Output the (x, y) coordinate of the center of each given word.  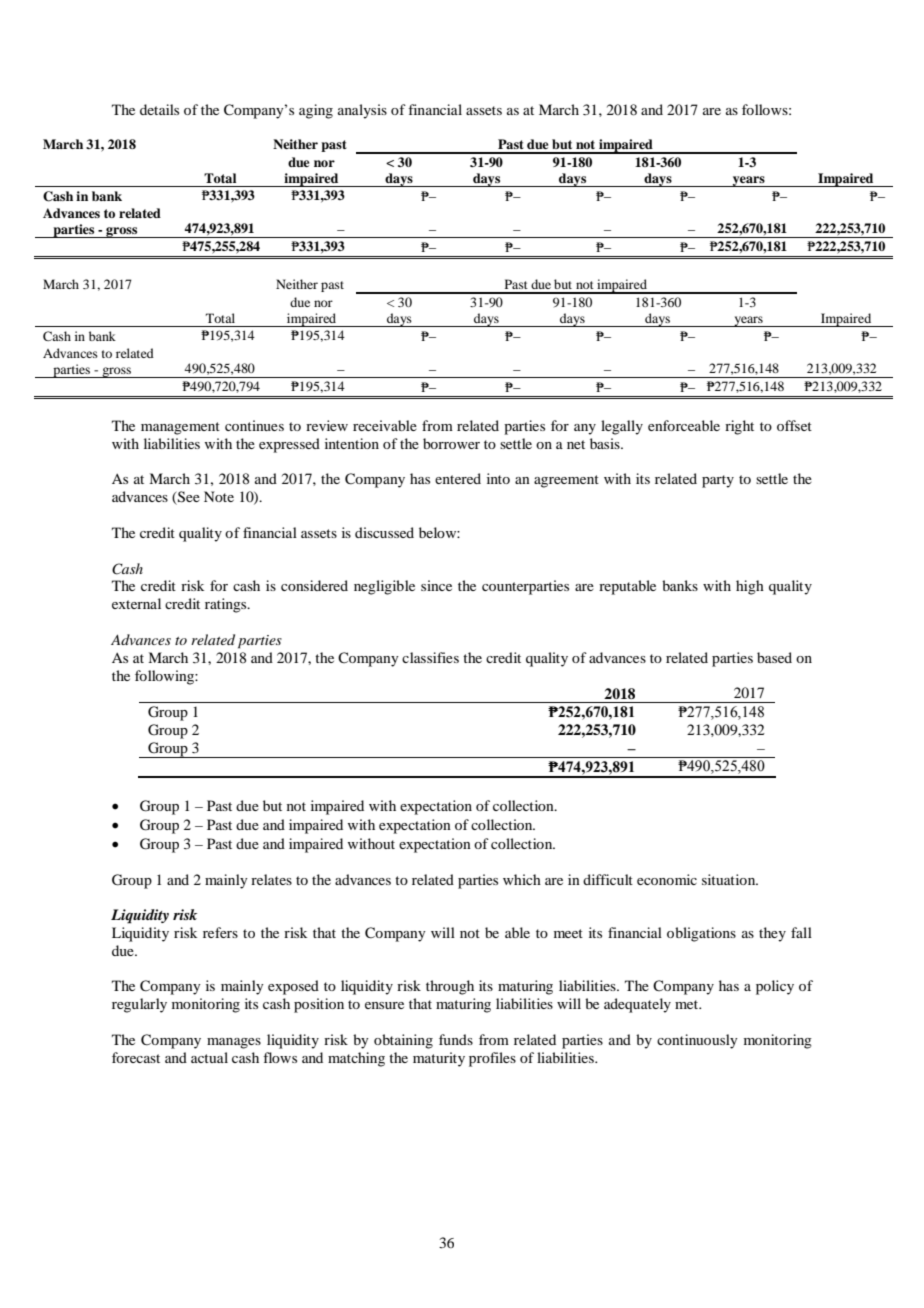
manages (234, 1043)
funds (456, 1039)
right (739, 427)
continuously (697, 1041)
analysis (362, 111)
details (159, 109)
